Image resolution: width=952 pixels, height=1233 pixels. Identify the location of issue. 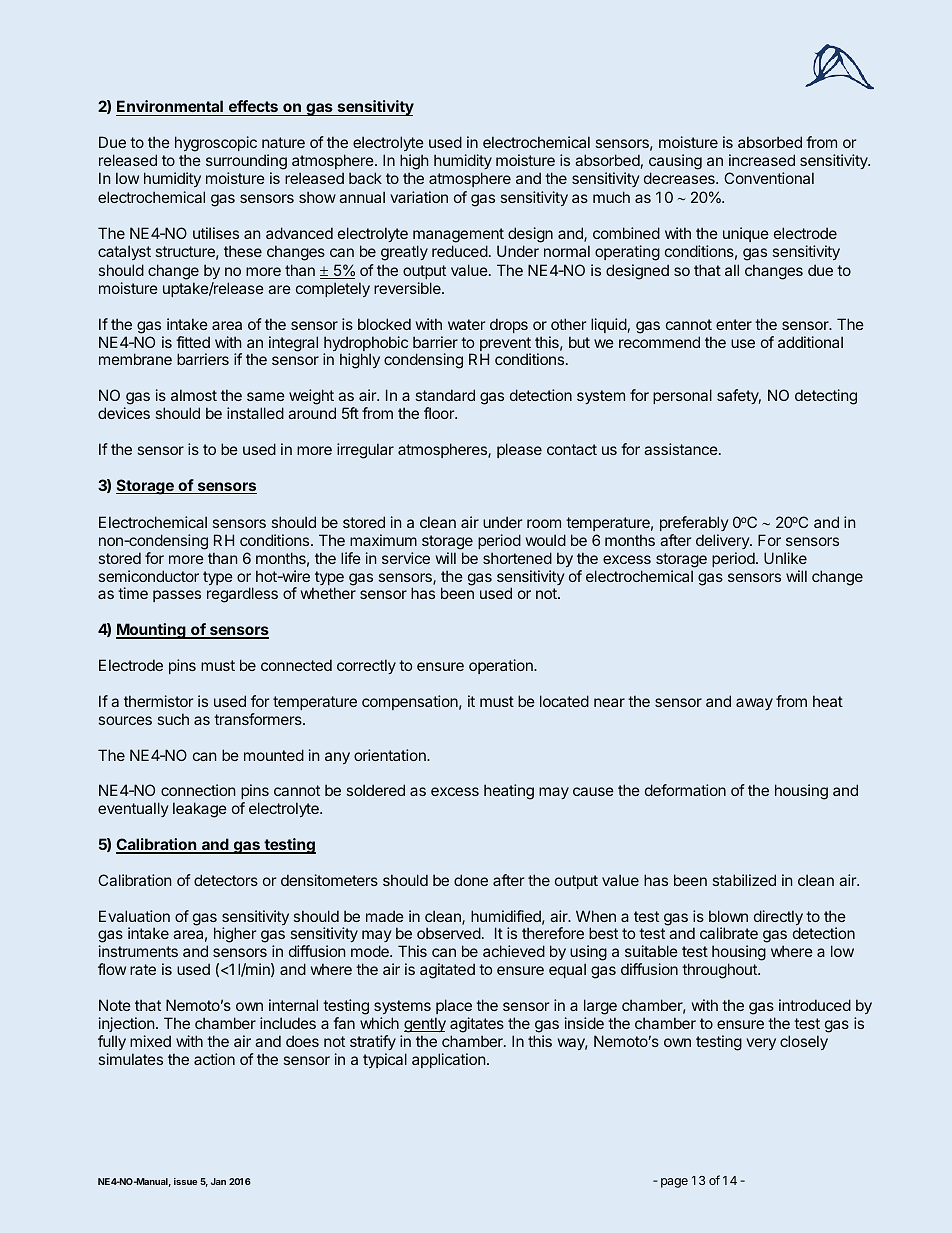
(185, 1181).
